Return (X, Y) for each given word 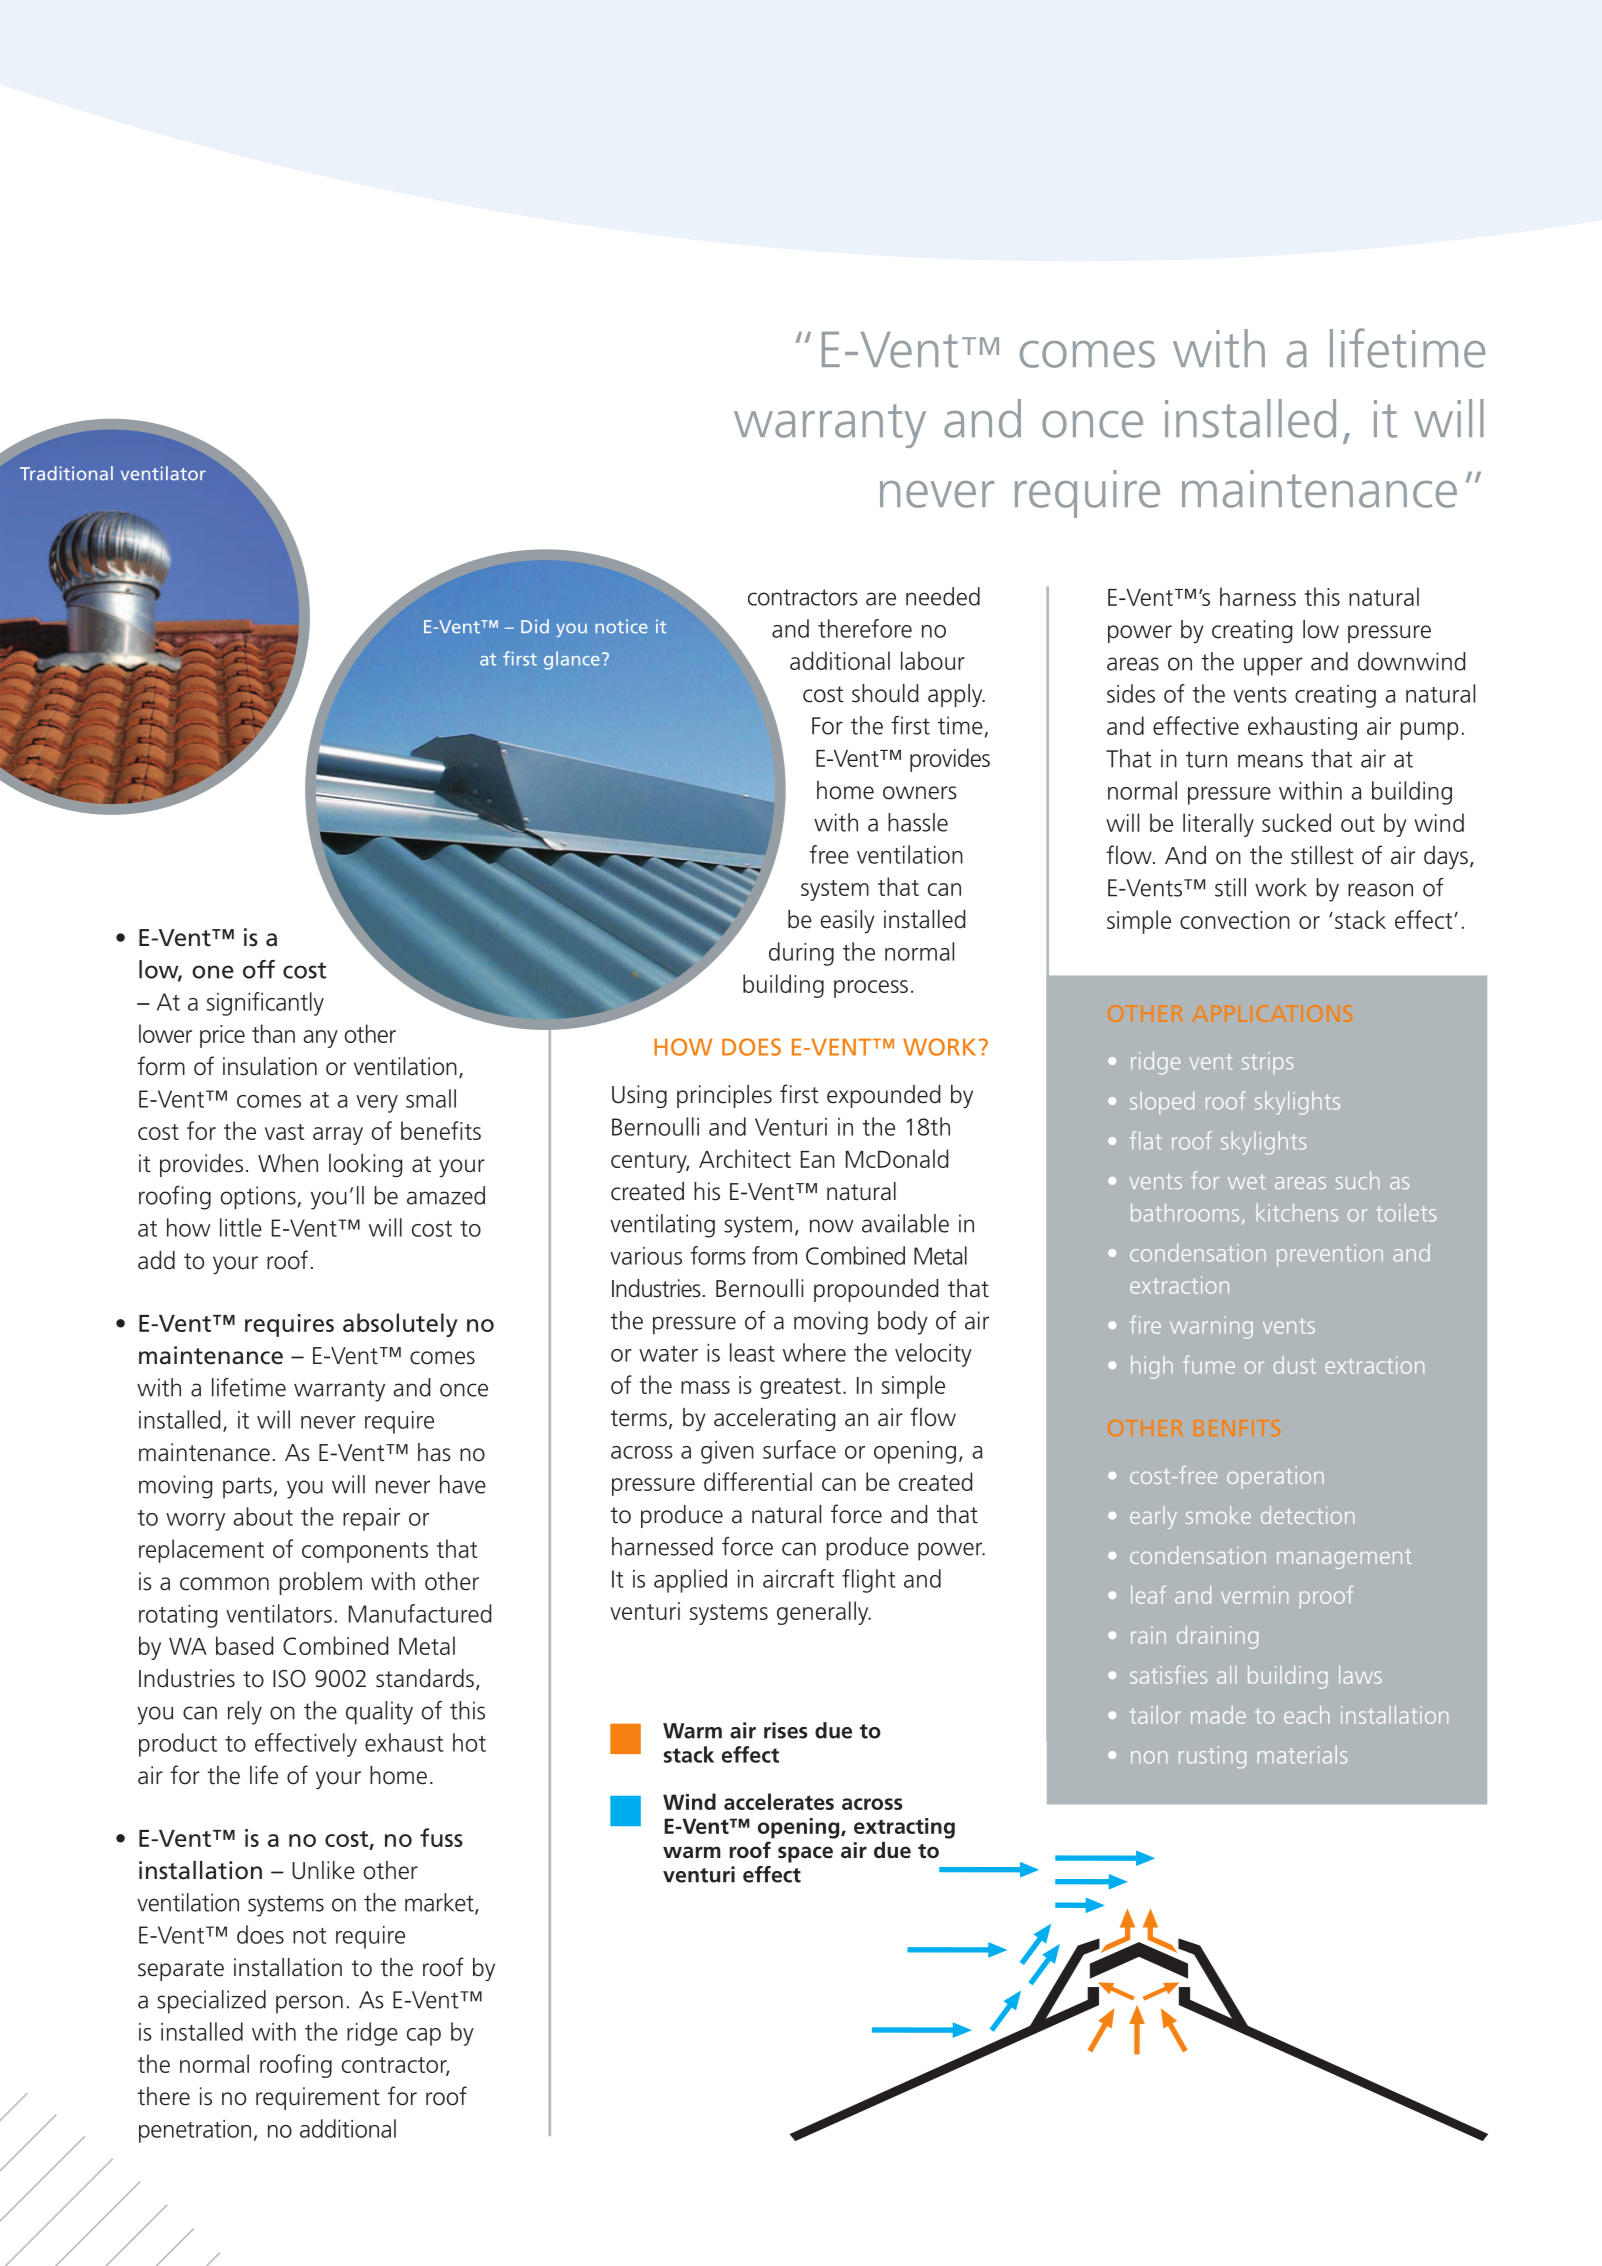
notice (621, 626)
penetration (195, 2131)
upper (1273, 666)
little (241, 1227)
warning (1211, 1327)
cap (424, 2037)
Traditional (66, 473)
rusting (1212, 1757)
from (774, 1255)
